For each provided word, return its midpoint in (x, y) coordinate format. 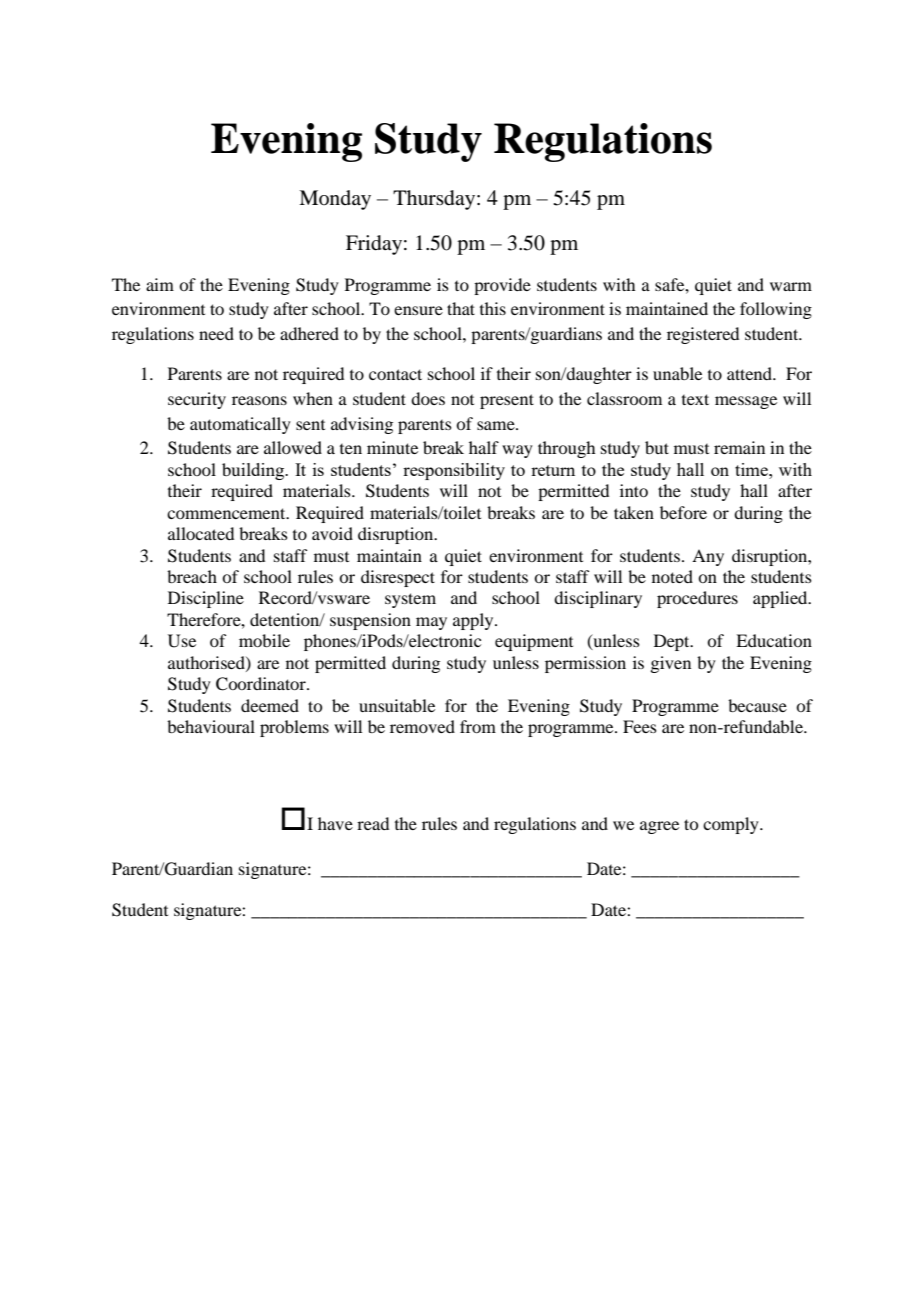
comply (732, 825)
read (373, 823)
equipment (534, 642)
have (335, 823)
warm (791, 286)
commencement (227, 513)
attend (751, 373)
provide (502, 286)
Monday (335, 200)
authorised (207, 663)
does (428, 398)
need (216, 333)
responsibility (454, 471)
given (670, 664)
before (683, 512)
